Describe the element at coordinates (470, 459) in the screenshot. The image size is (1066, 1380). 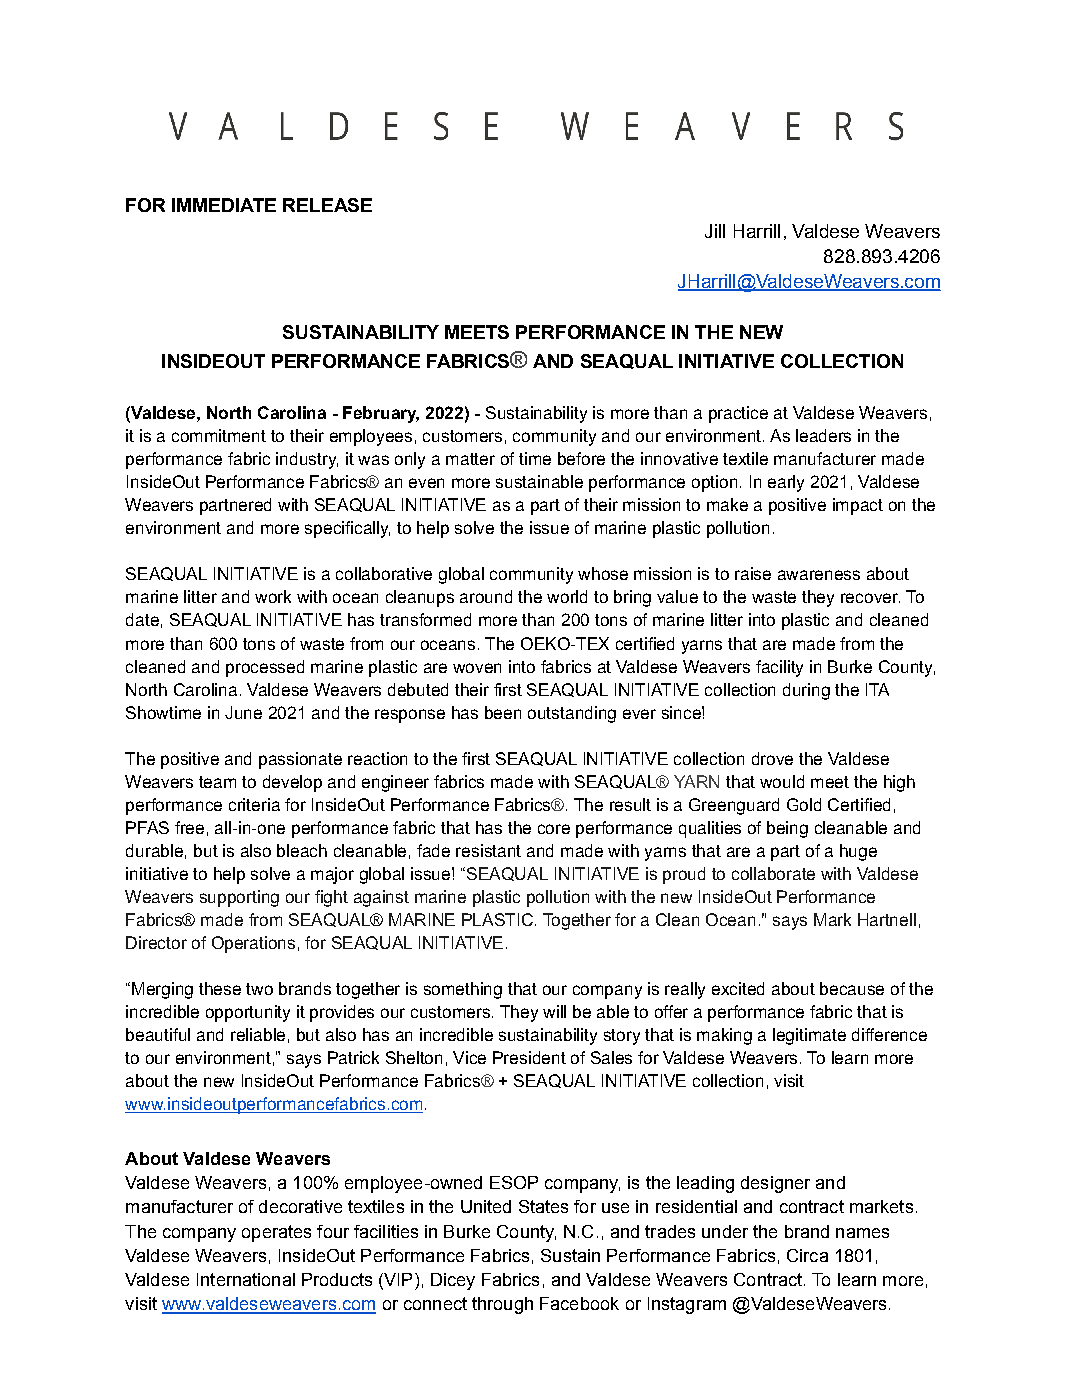
I see `matter` at that location.
